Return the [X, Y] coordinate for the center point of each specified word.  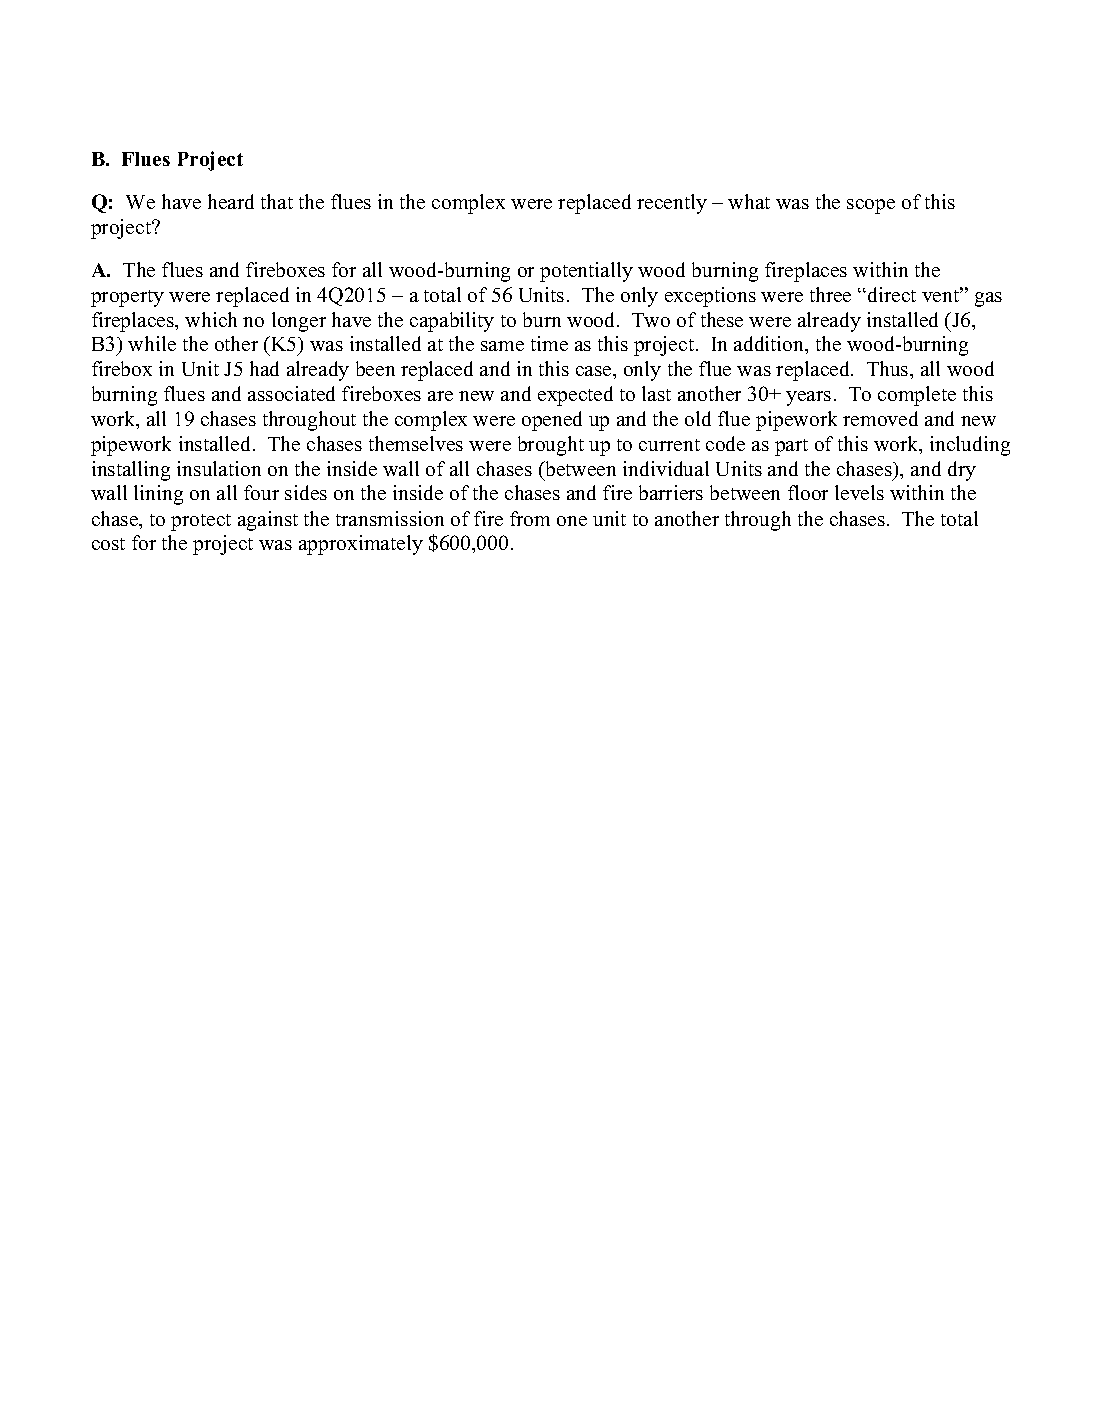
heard [231, 201]
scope [871, 206]
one [572, 521]
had [264, 368]
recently [672, 204]
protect [201, 522]
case [595, 371]
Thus [889, 368]
